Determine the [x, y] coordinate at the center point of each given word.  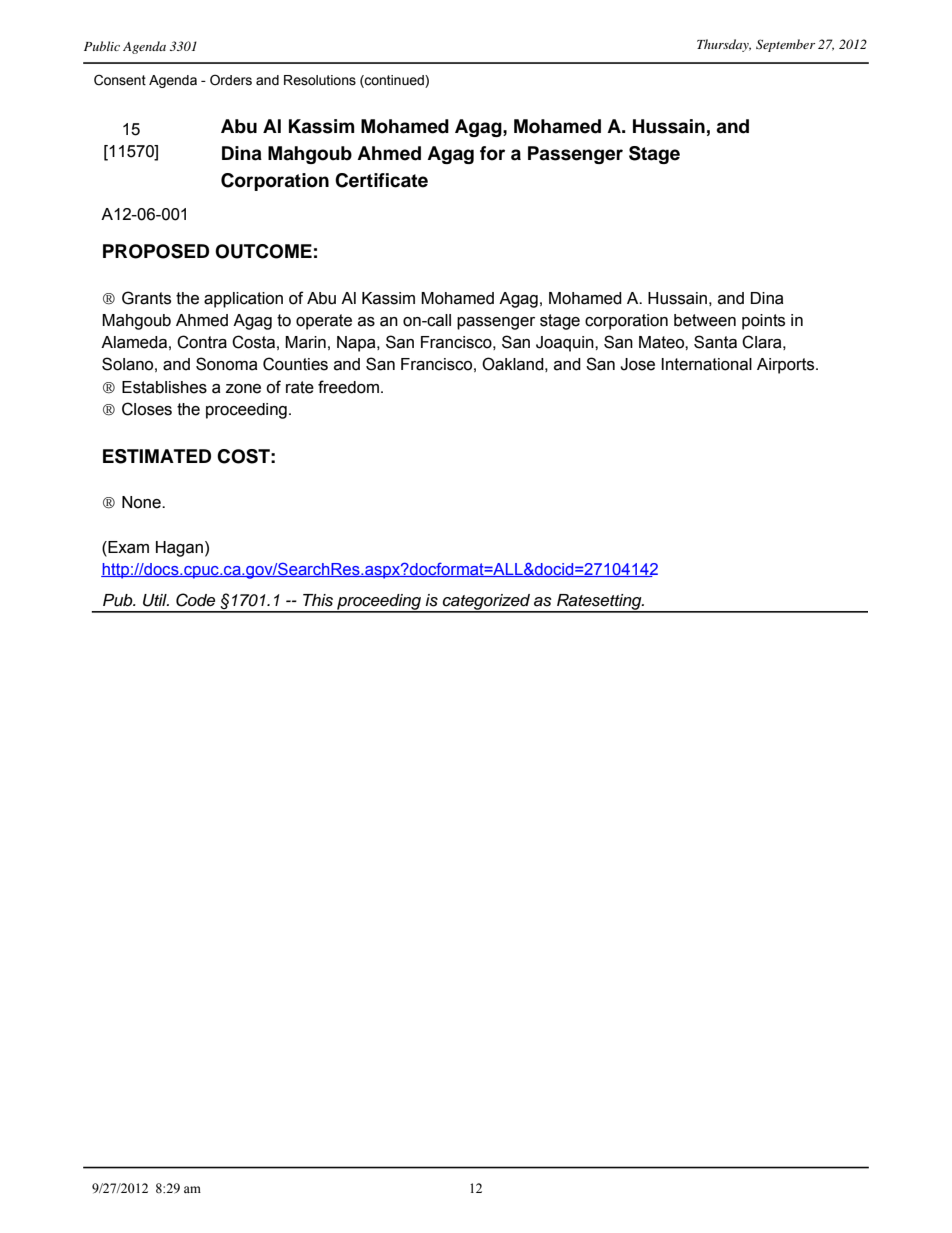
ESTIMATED [157, 456]
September [785, 45]
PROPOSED [156, 251]
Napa [357, 344]
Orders [231, 80]
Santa [715, 342]
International [706, 364]
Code [195, 600]
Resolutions [320, 80]
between [705, 320]
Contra [202, 342]
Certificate [381, 180]
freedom [348, 387]
